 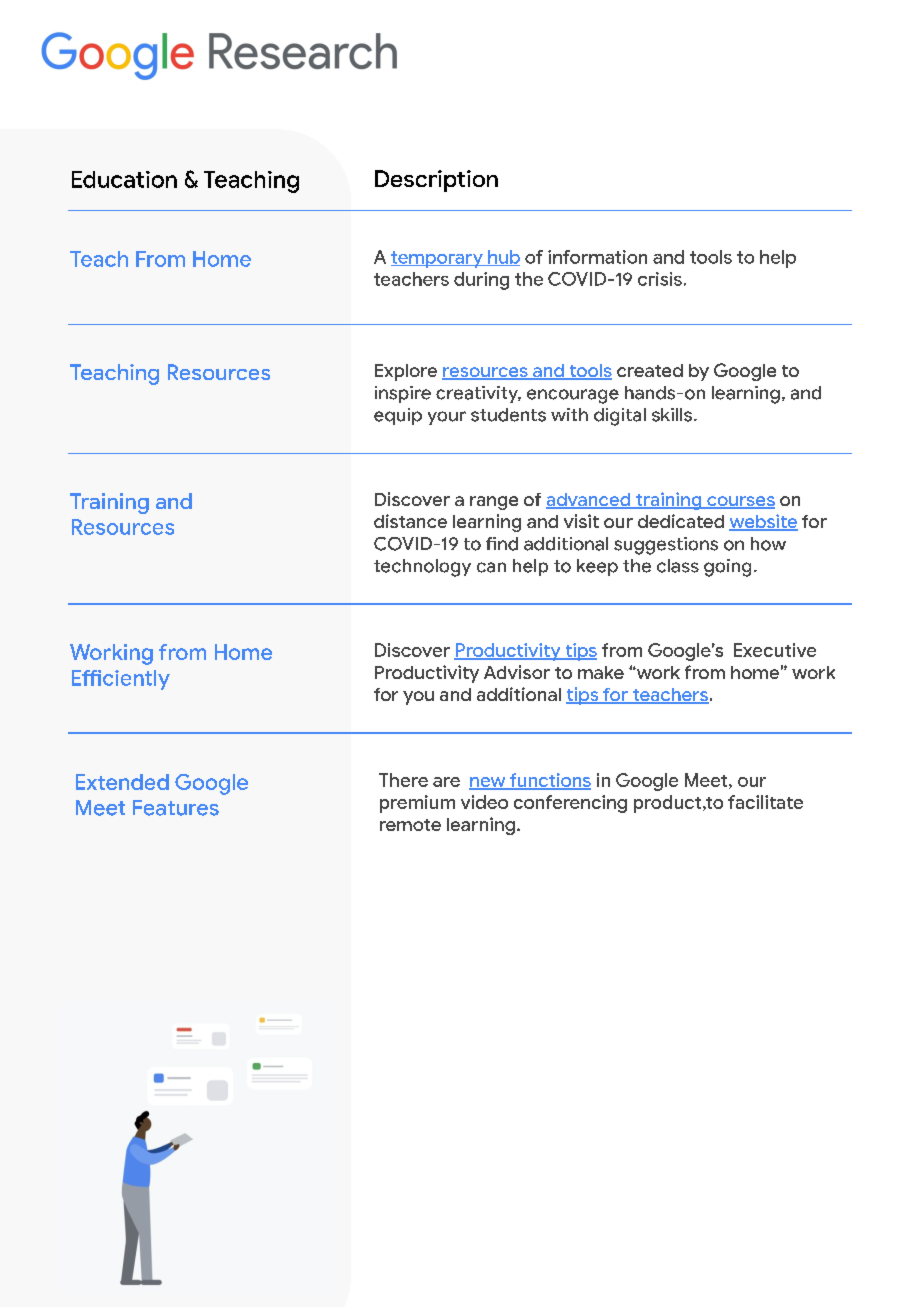 What do you see at coordinates (517, 672) in the document?
I see `Advisor` at bounding box center [517, 672].
